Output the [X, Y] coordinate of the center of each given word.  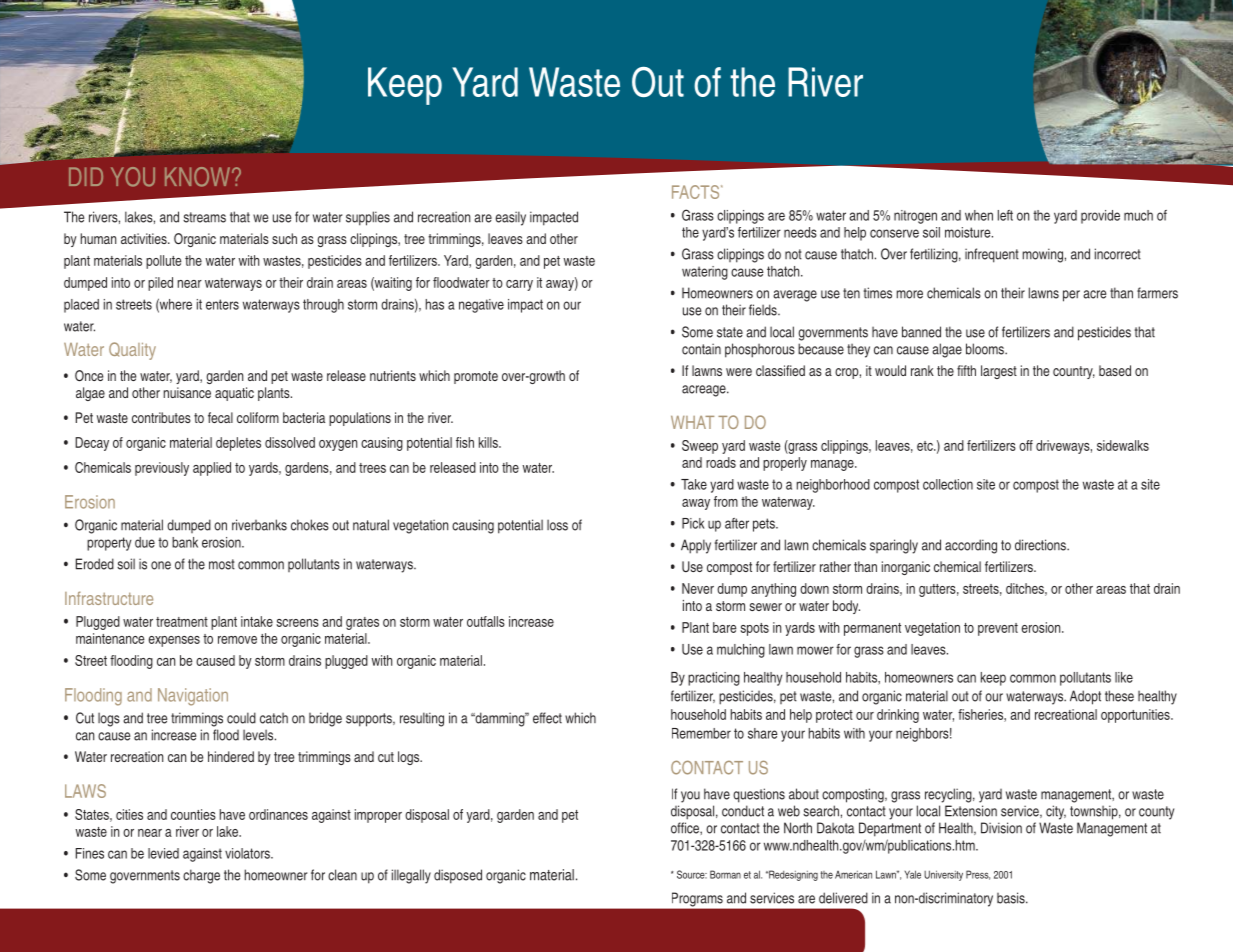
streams [204, 217]
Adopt [1085, 697]
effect [547, 718]
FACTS [697, 192]
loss [557, 525]
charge [201, 876]
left [1005, 215]
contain [701, 349]
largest [999, 372]
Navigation [193, 697]
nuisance [187, 392]
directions [1041, 545]
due [145, 542]
